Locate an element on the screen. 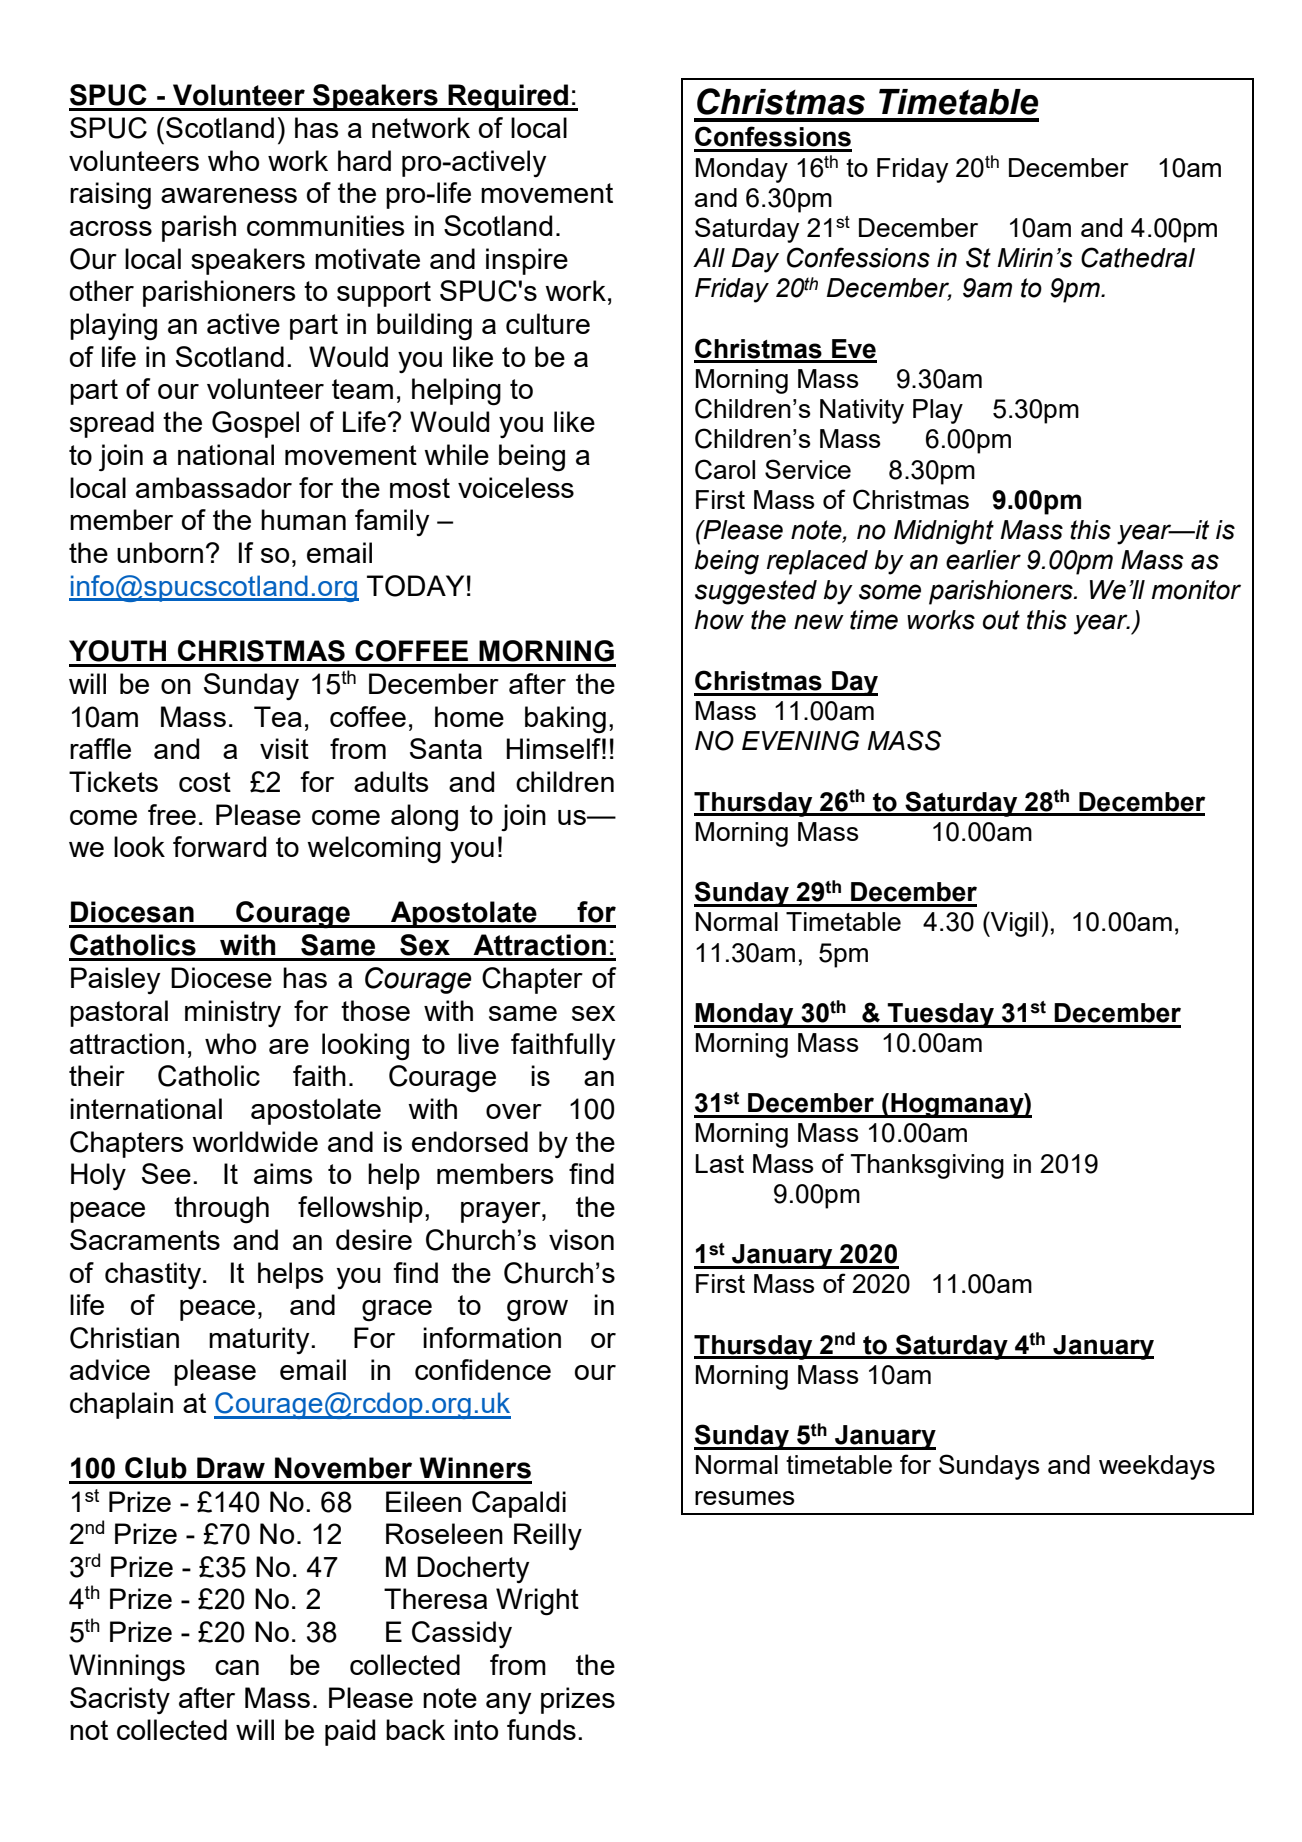 This screenshot has height=1842, width=1302. Thanksgiving is located at coordinates (927, 1166).
